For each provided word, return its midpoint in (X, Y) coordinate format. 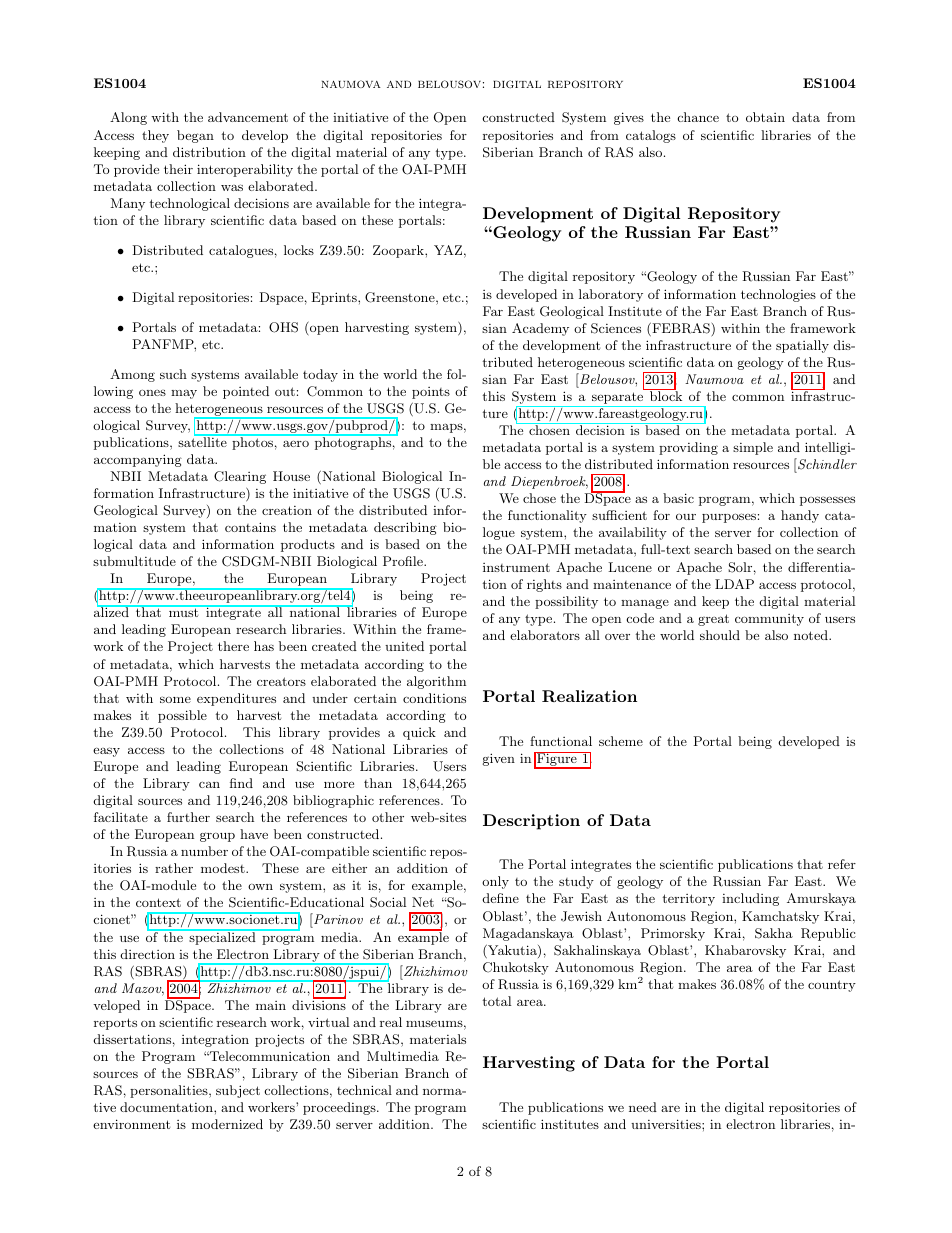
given (499, 759)
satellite (203, 441)
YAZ (448, 250)
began (195, 136)
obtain (765, 117)
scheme (621, 741)
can (209, 784)
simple (753, 448)
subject (238, 1091)
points (431, 393)
